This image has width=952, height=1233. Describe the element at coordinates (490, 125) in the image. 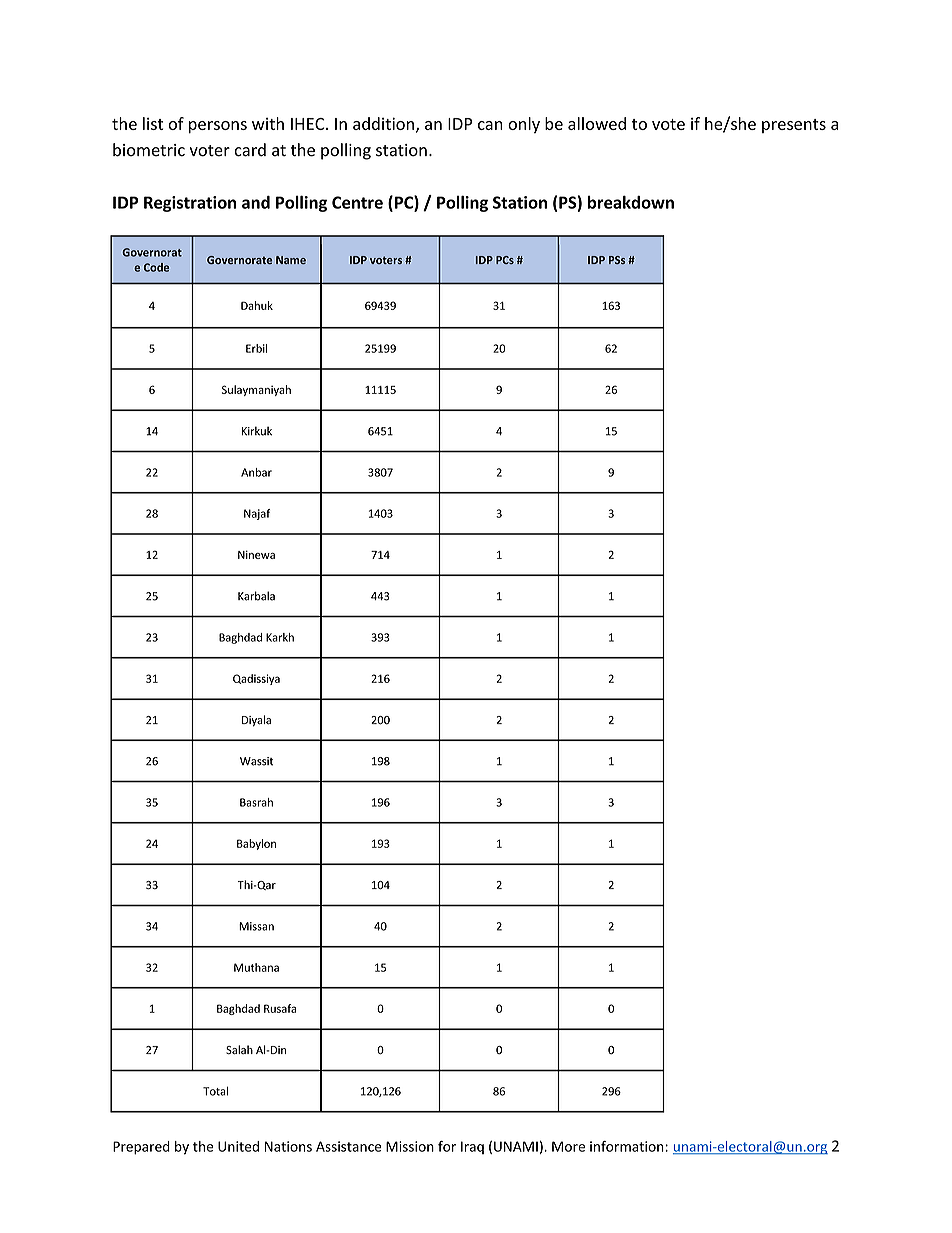

I see `can` at that location.
